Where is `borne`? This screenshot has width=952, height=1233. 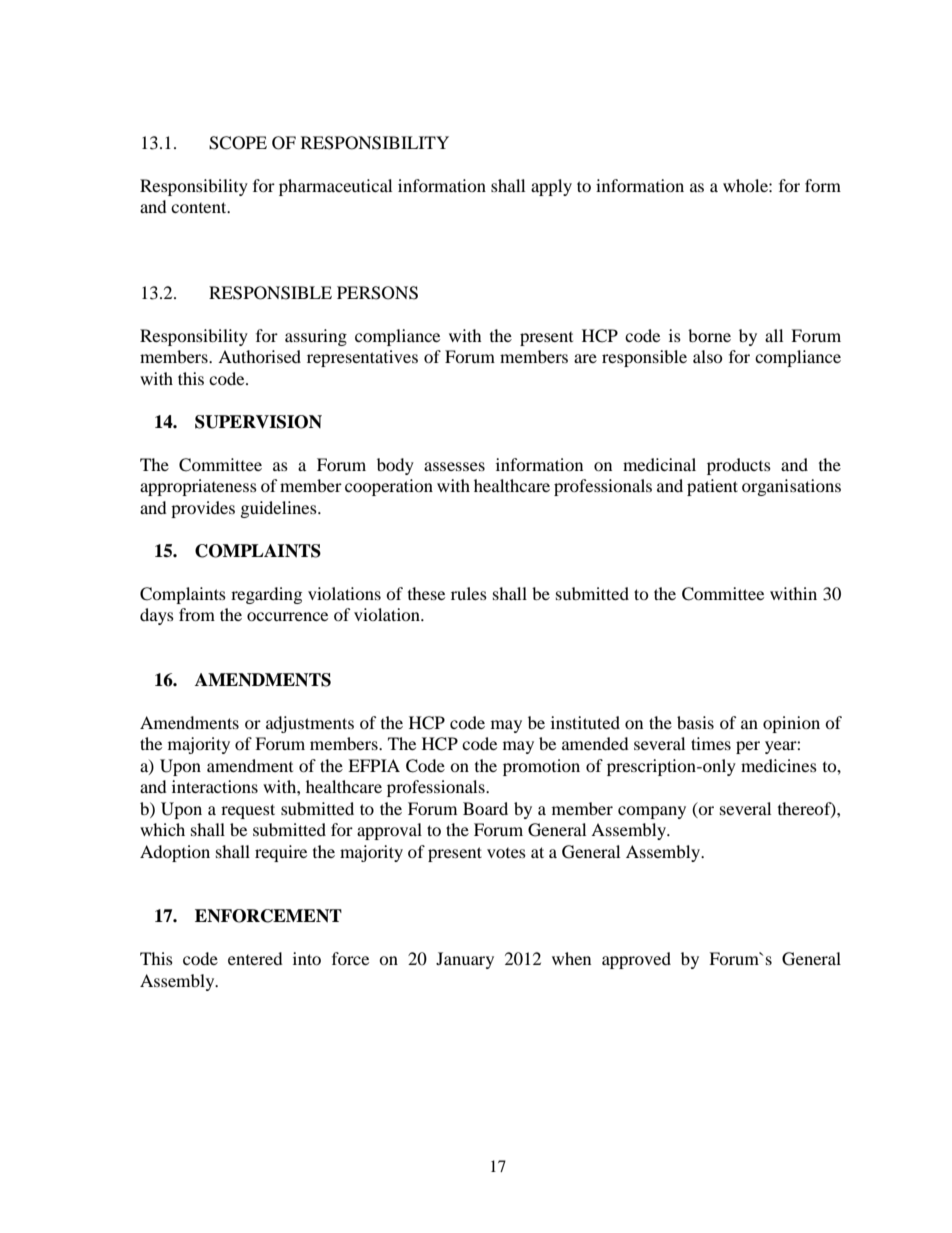
borne is located at coordinates (709, 335).
